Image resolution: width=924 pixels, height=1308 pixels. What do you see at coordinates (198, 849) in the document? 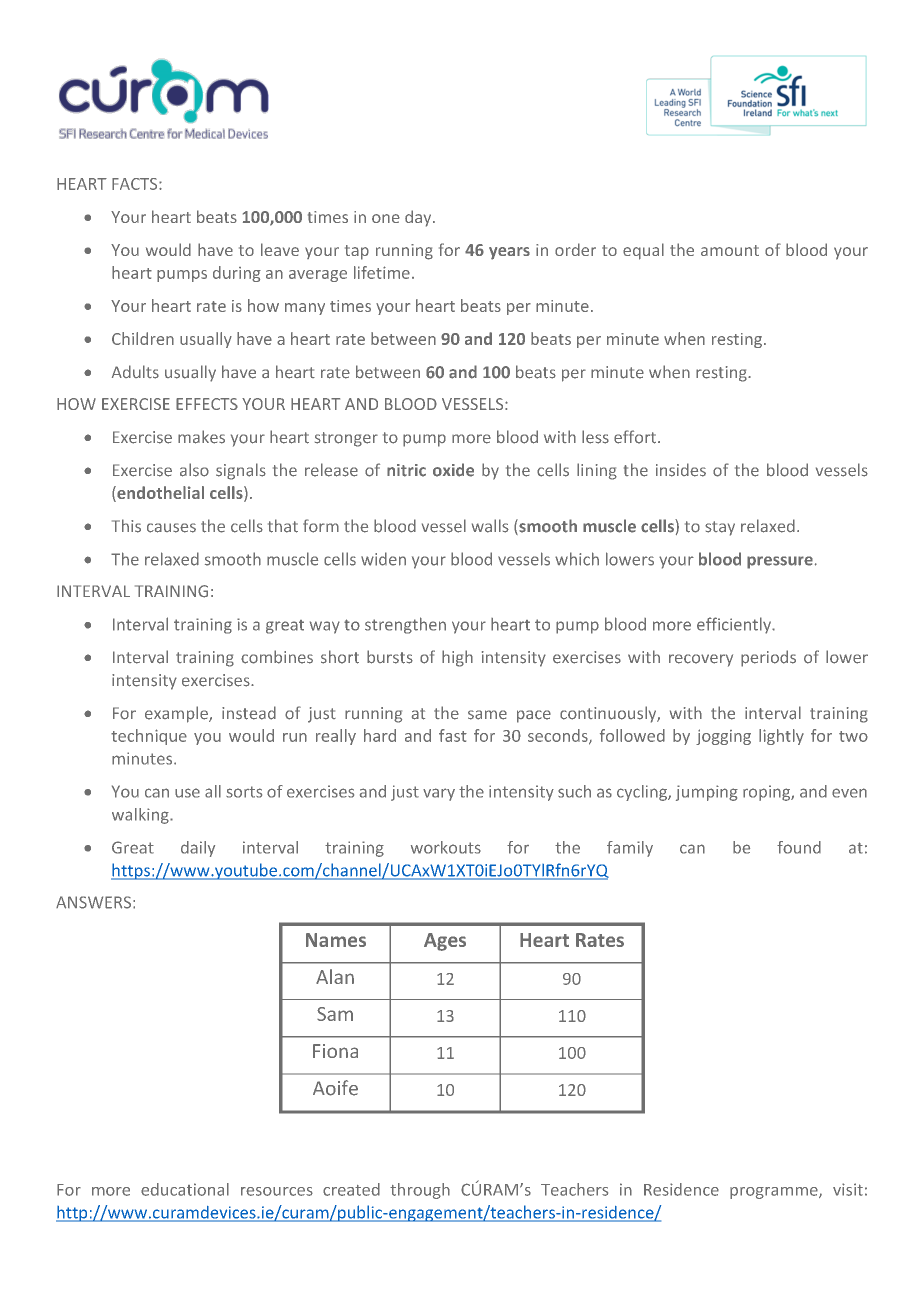
I see `daily` at bounding box center [198, 849].
